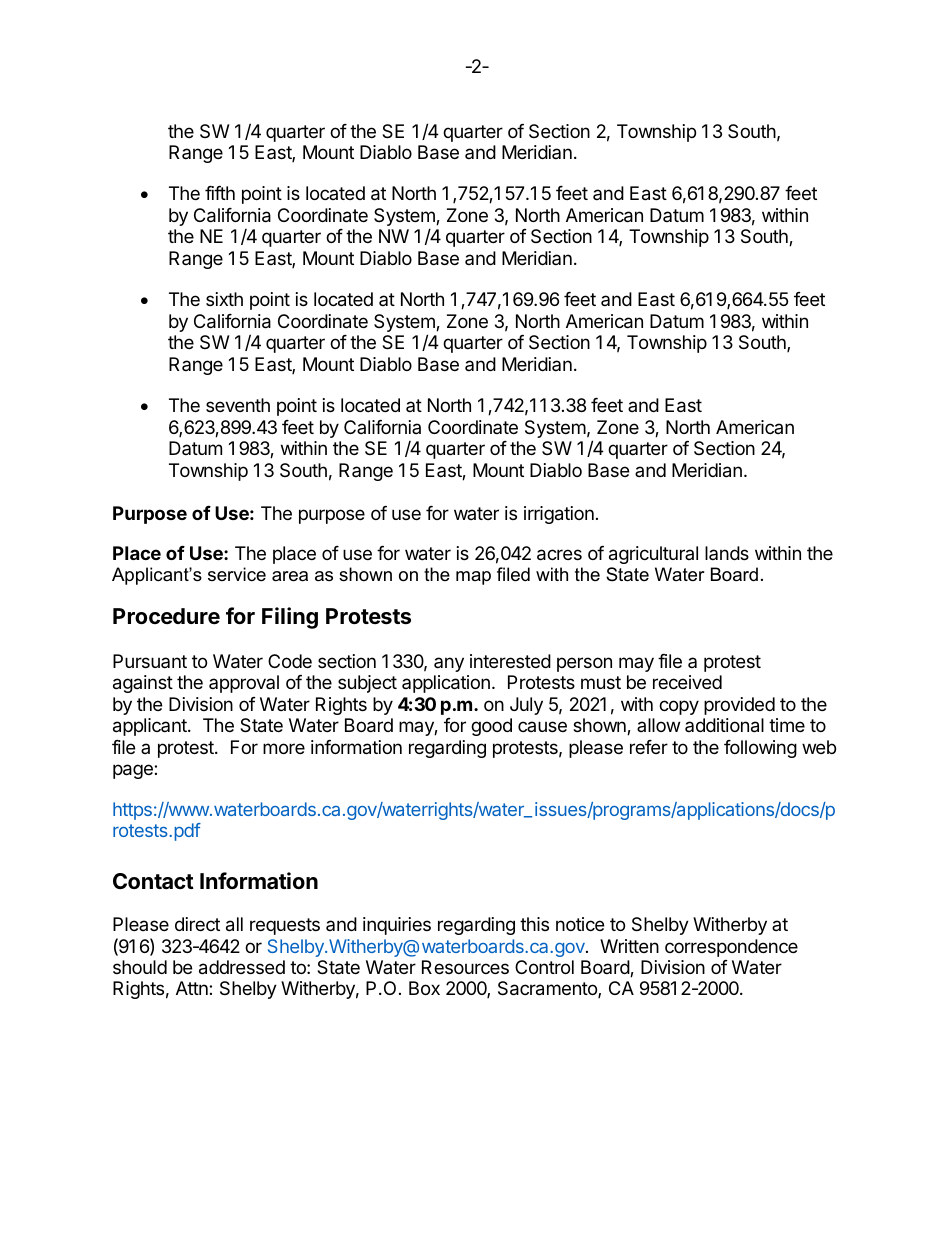  Describe the element at coordinates (727, 553) in the screenshot. I see `lands` at that location.
